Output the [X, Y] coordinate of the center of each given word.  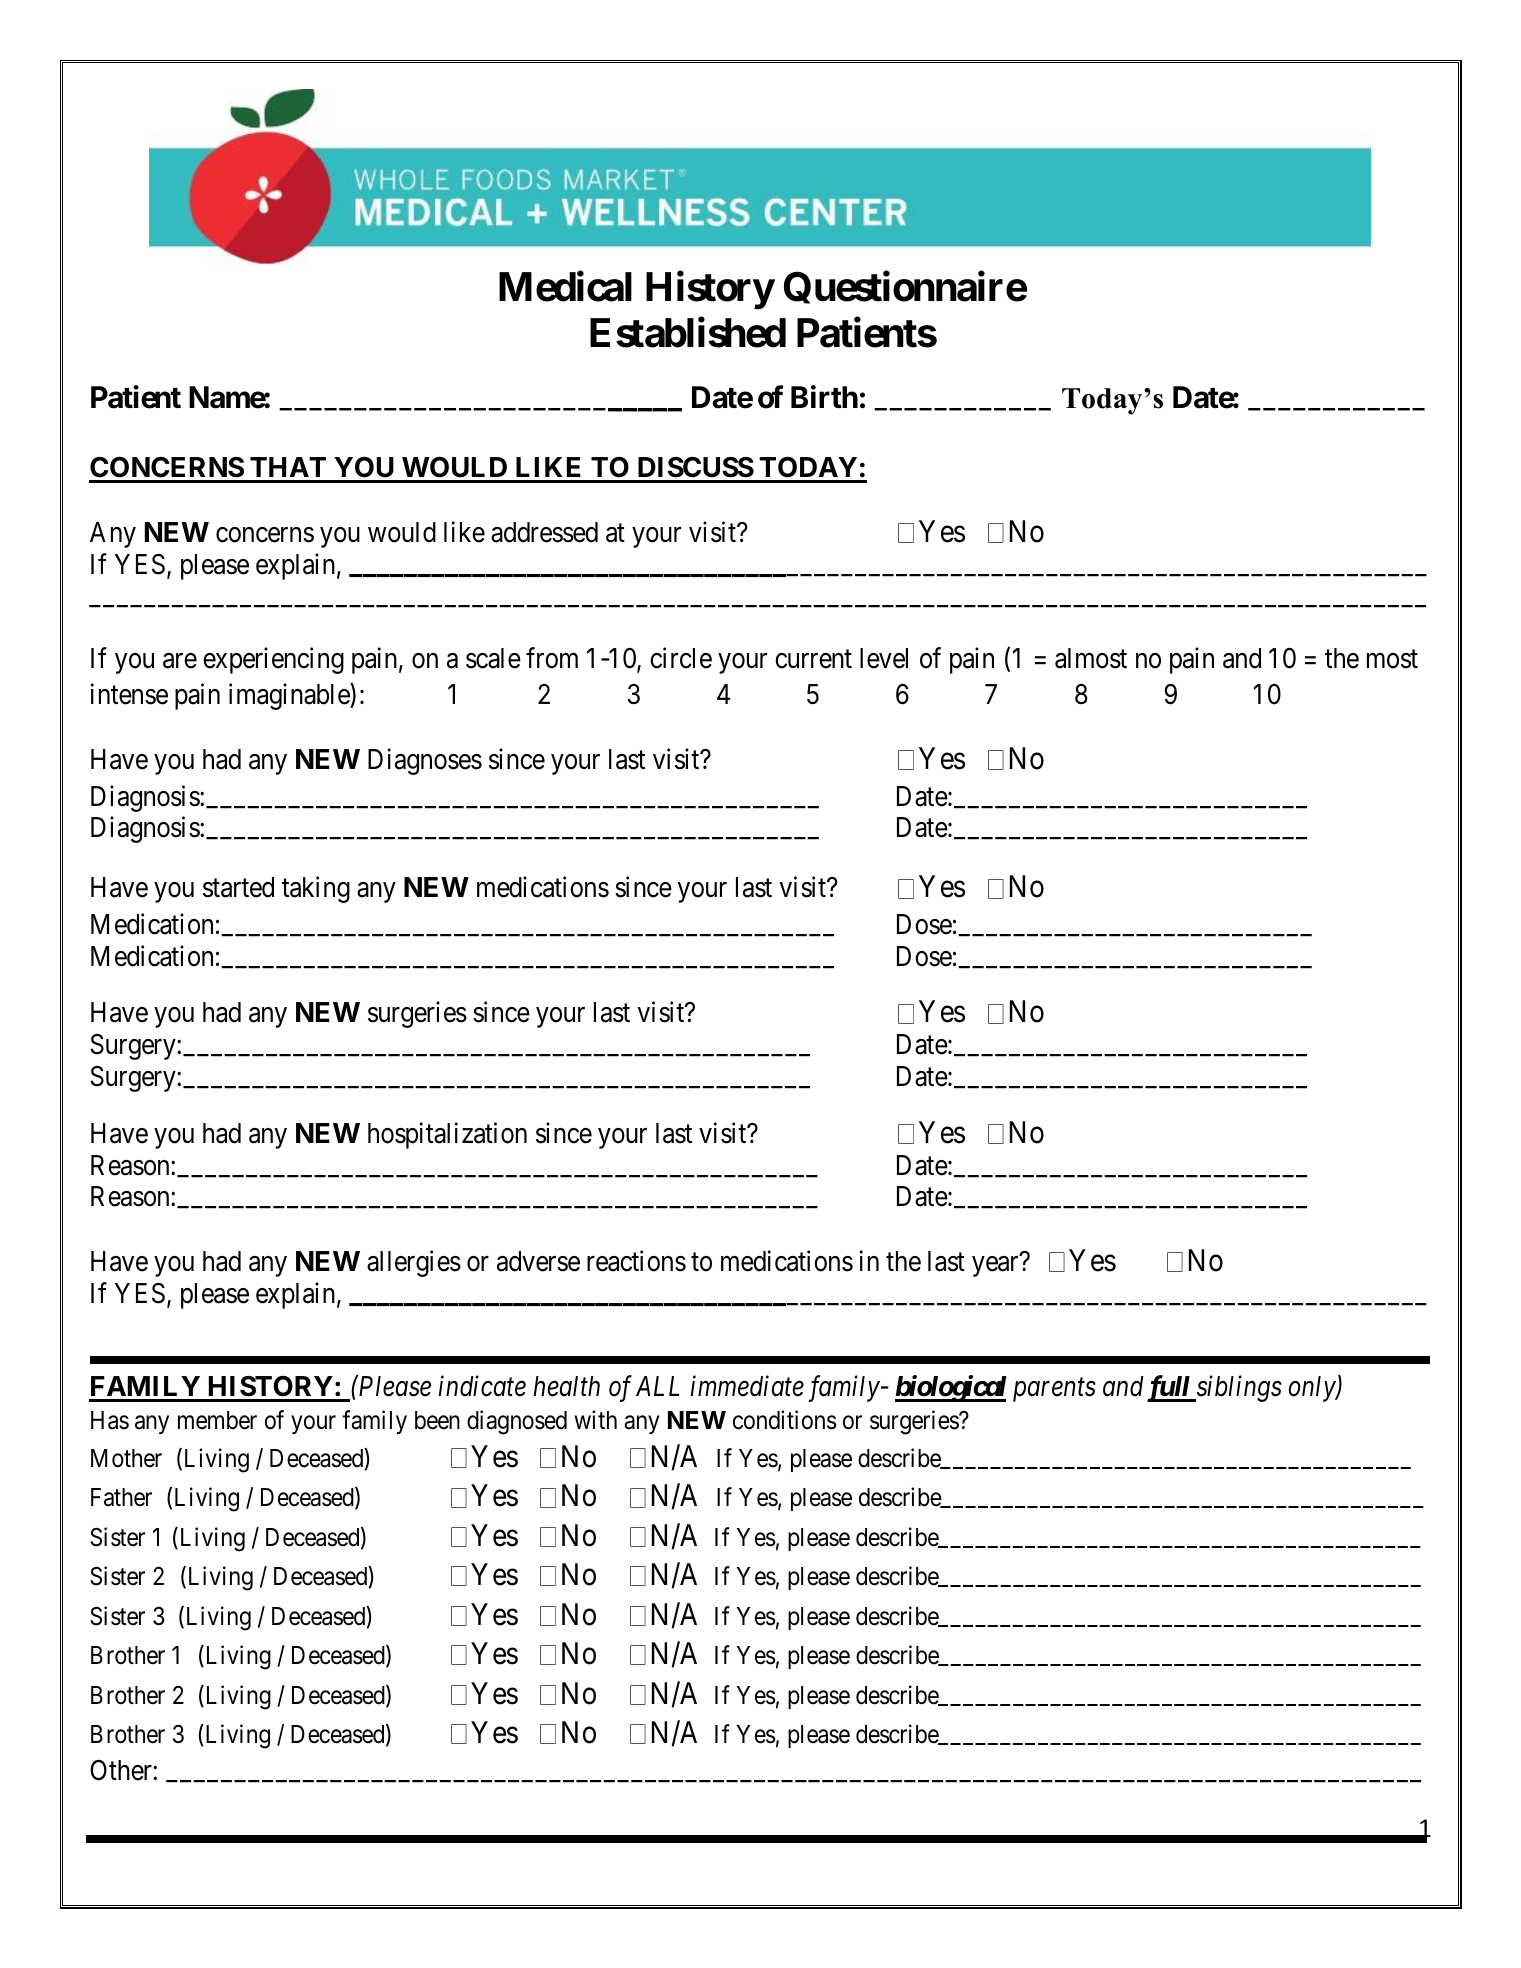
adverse [538, 1261]
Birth [824, 397]
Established [688, 333]
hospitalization [447, 1135]
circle [681, 658]
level [884, 658]
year [995, 1267]
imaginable [290, 697]
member [217, 1420]
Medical [565, 287]
